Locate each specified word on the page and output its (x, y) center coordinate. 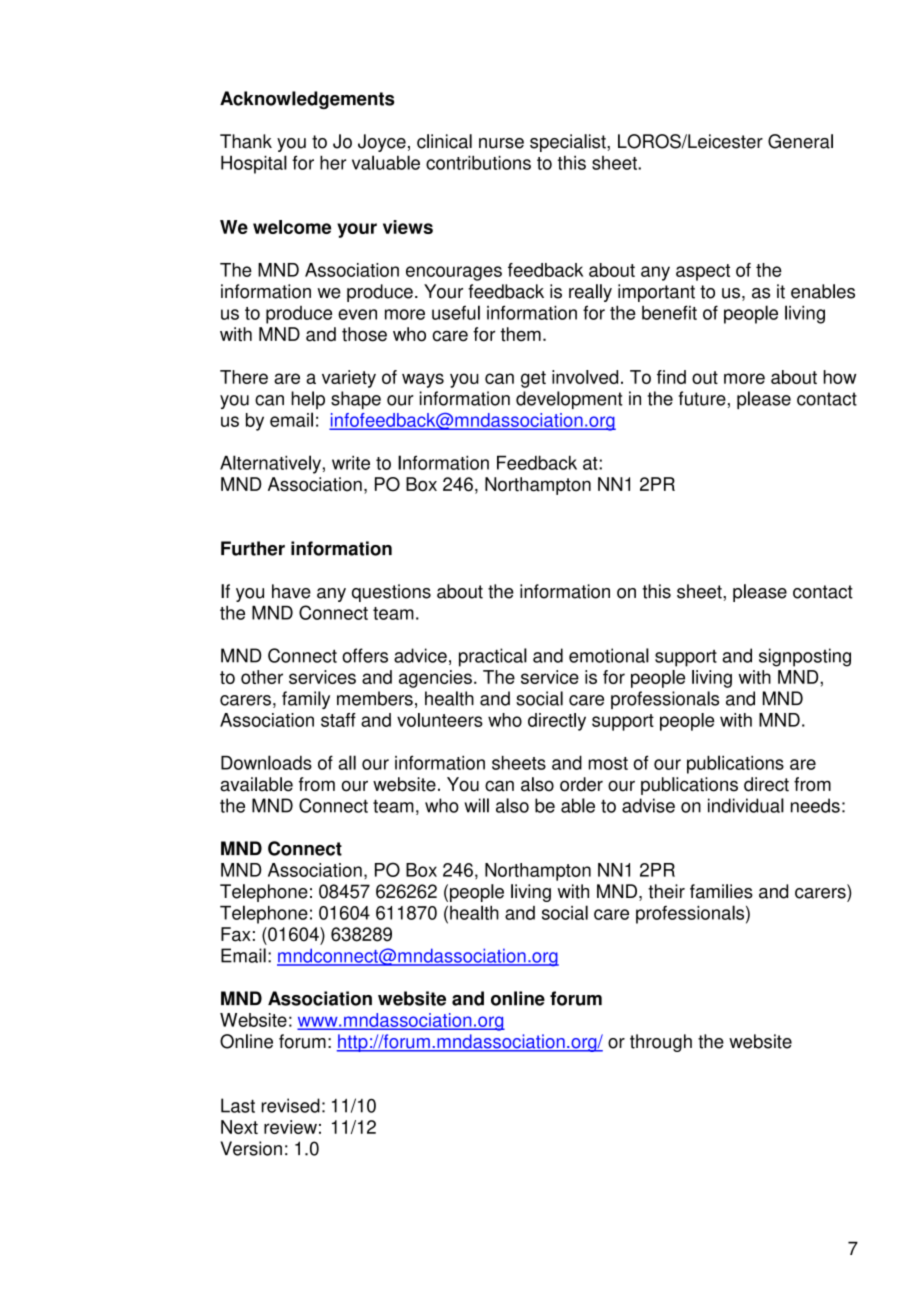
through (661, 1043)
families (721, 891)
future (702, 398)
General (800, 141)
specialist (569, 143)
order (581, 784)
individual (746, 805)
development (569, 400)
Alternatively (270, 464)
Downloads (266, 762)
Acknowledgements (307, 100)
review (290, 1127)
